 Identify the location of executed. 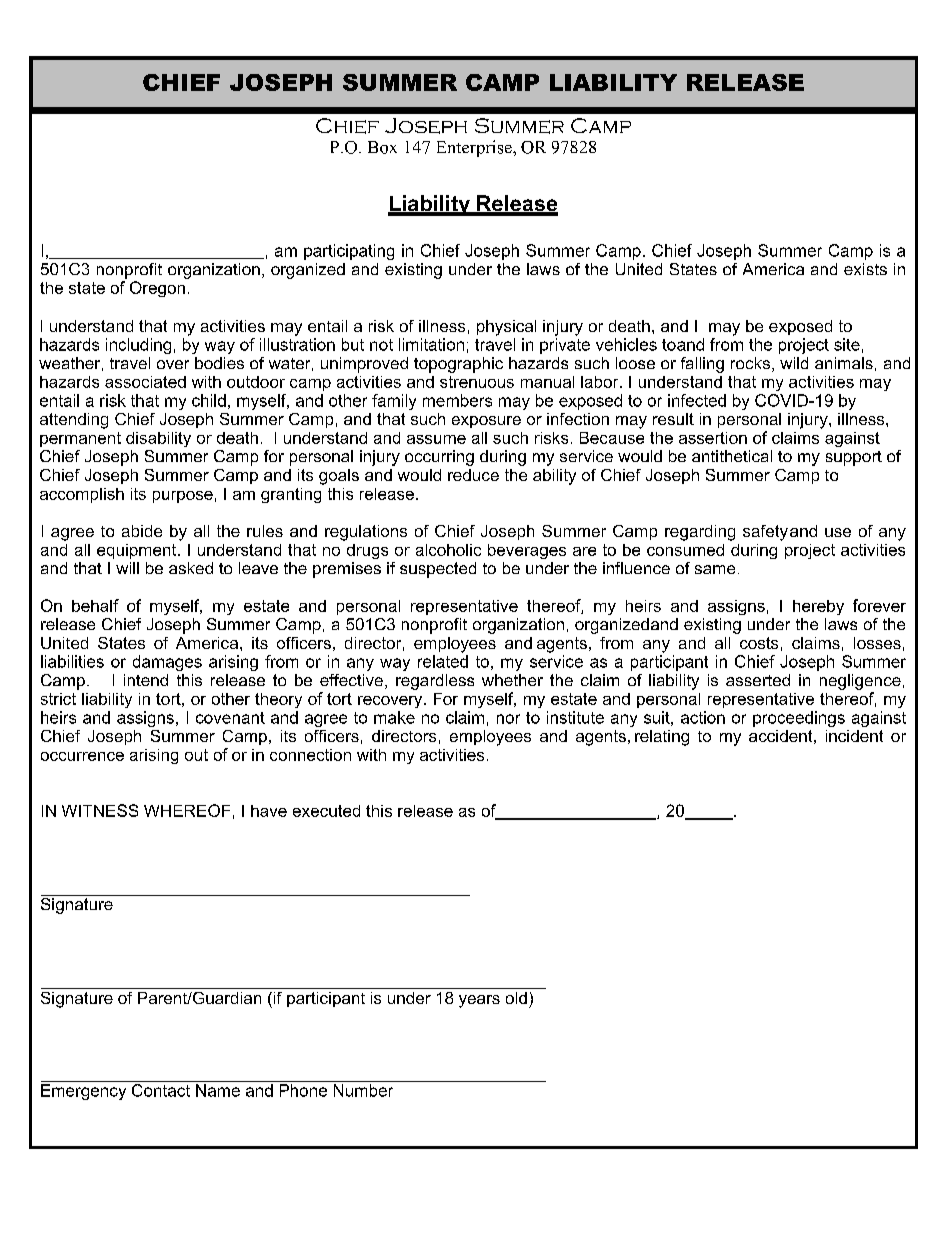
(326, 811).
